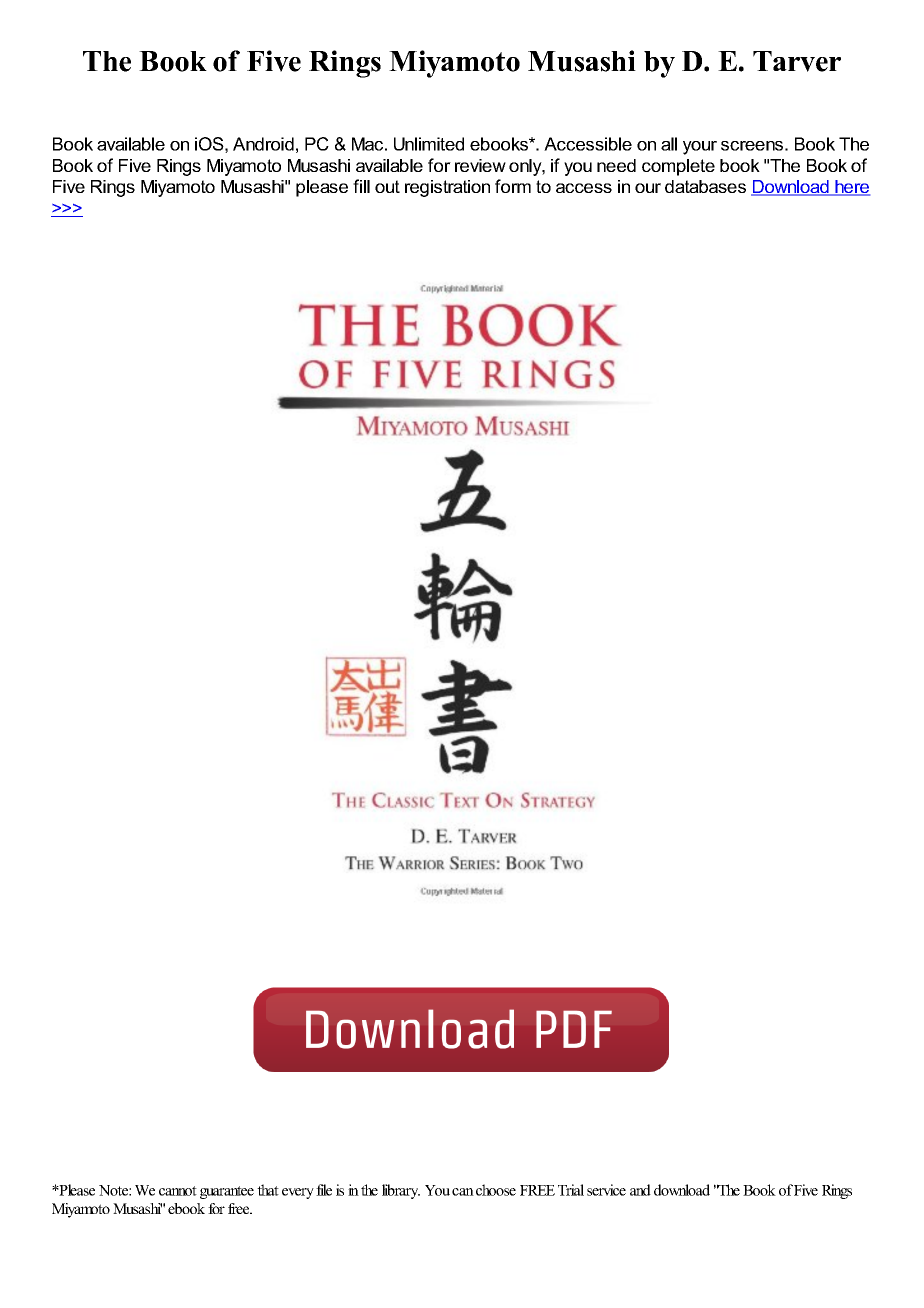 The image size is (924, 1308). I want to click on review, so click(480, 165).
